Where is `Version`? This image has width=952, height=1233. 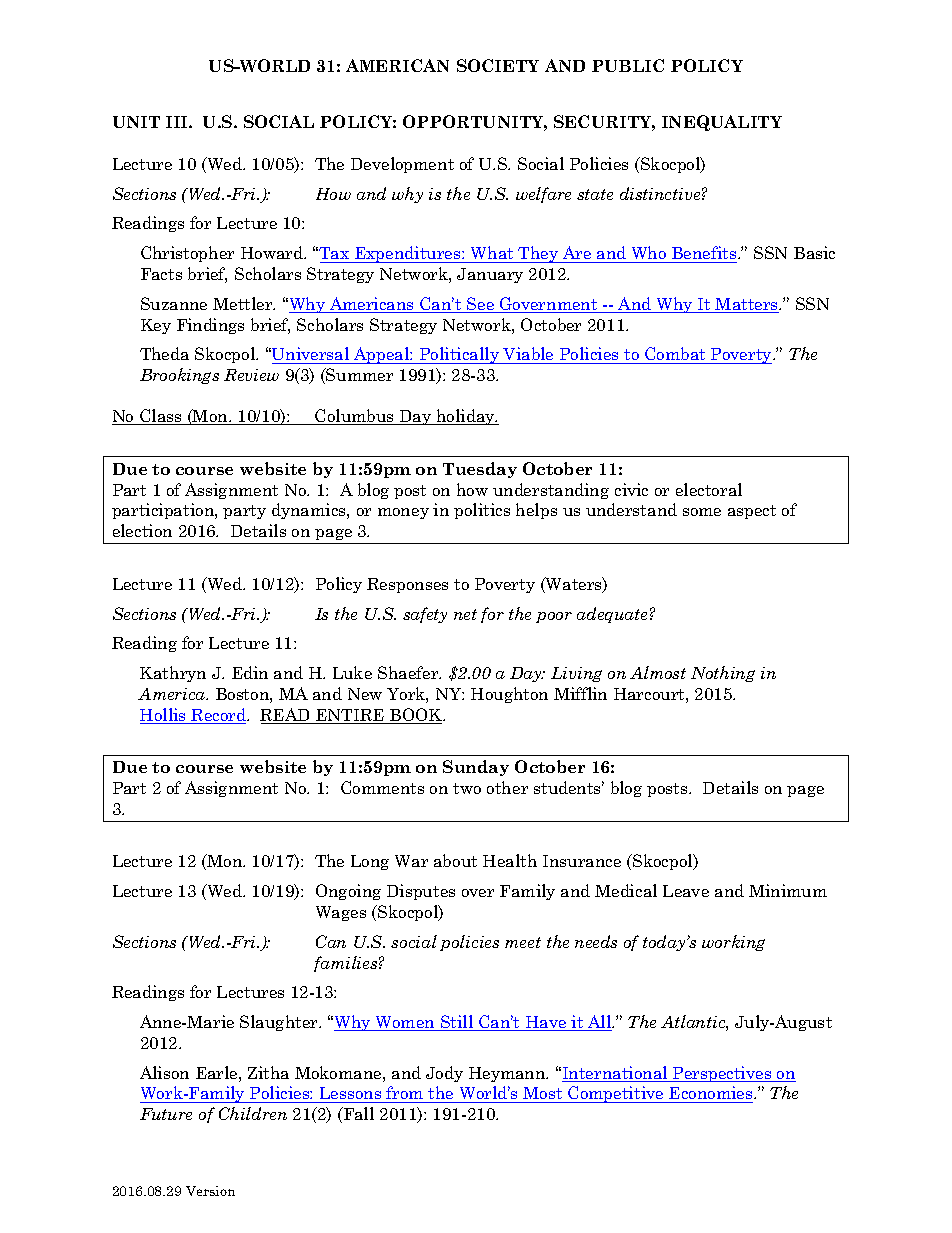
Version is located at coordinates (210, 1191).
